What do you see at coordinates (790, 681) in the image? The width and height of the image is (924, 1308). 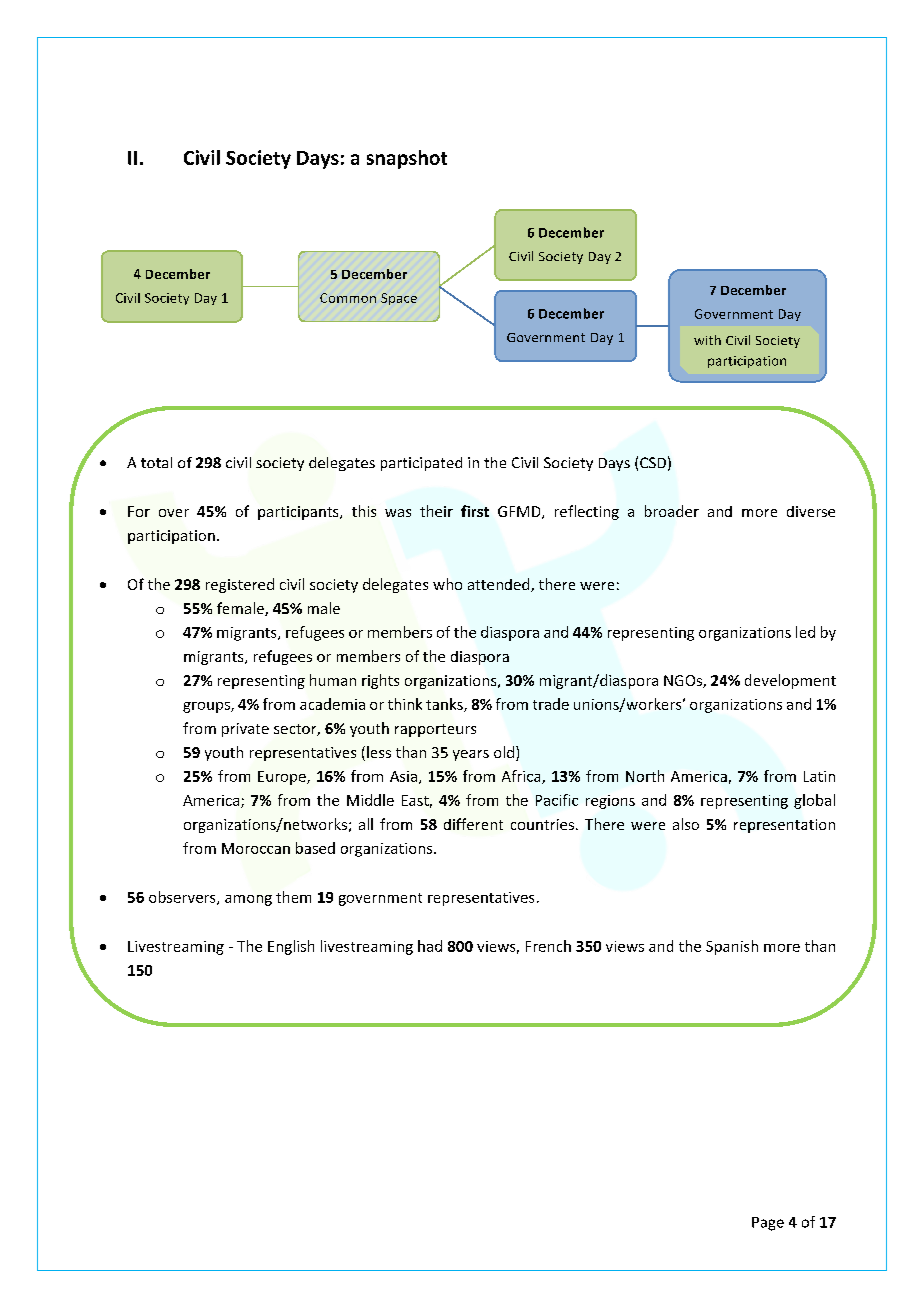 I see `development` at bounding box center [790, 681].
